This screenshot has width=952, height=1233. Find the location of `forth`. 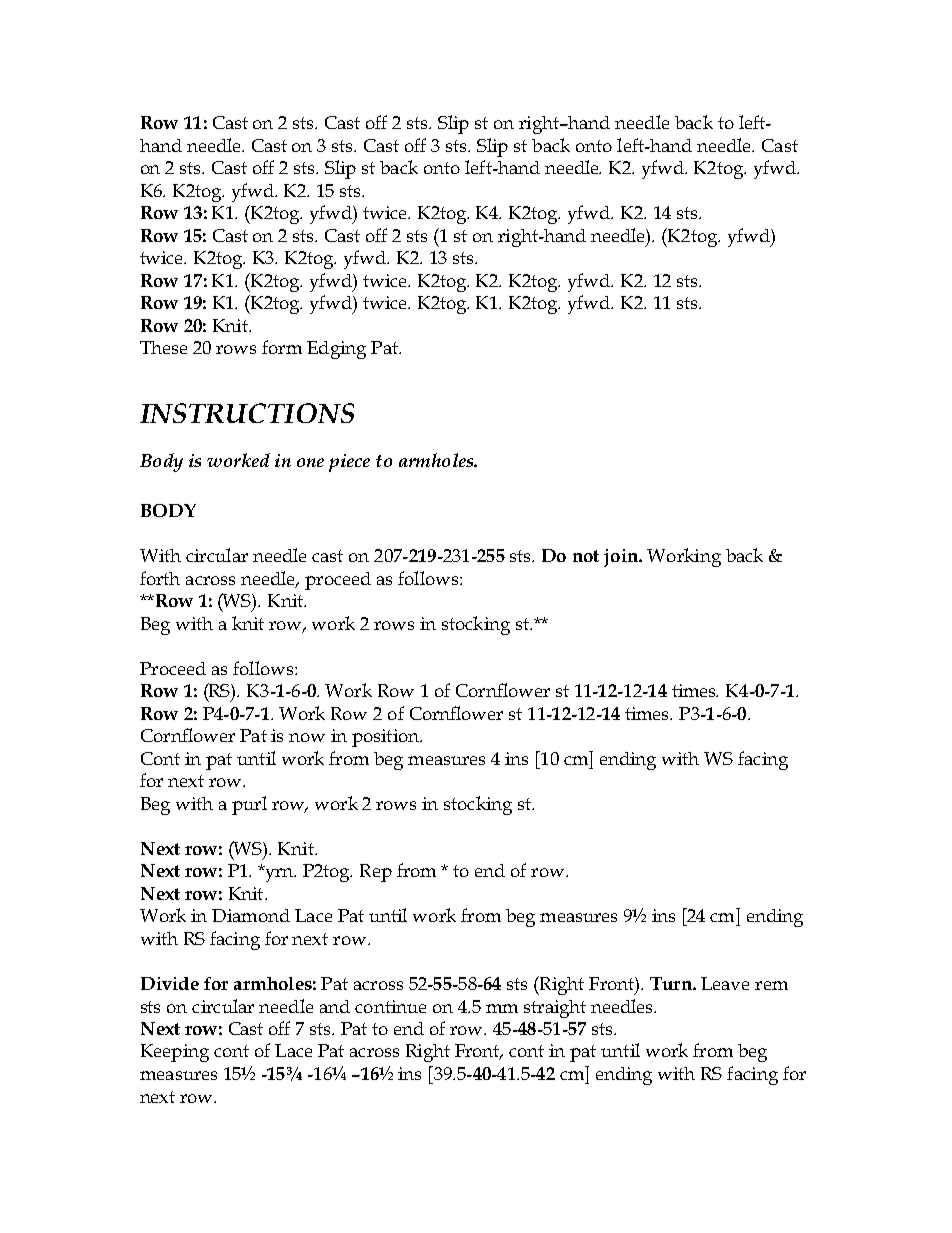

forth is located at coordinates (160, 578).
